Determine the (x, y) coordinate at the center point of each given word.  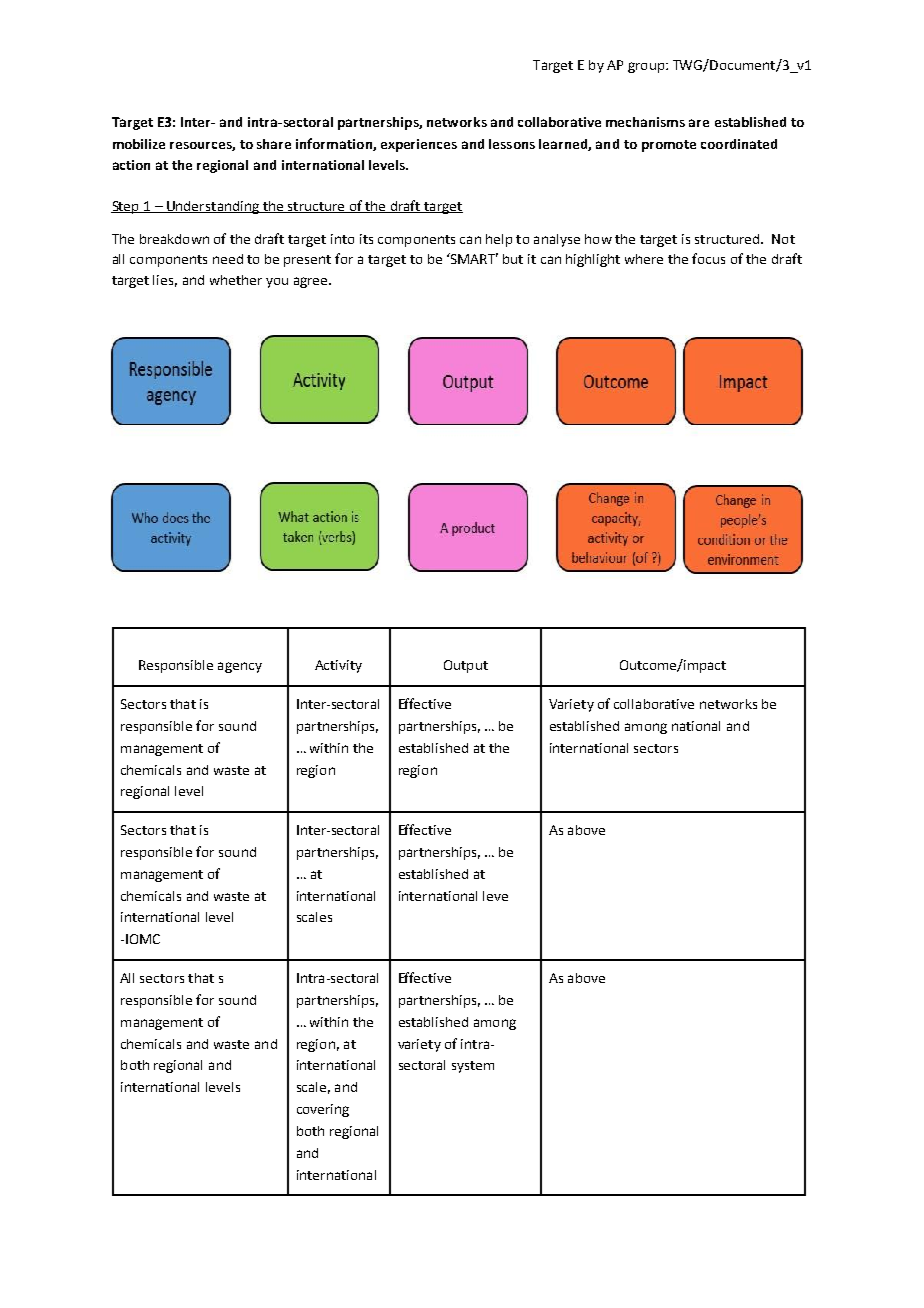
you (277, 283)
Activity (338, 666)
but (513, 259)
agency (240, 667)
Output (466, 666)
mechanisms (645, 122)
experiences (419, 145)
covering (323, 1110)
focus (708, 258)
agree (312, 282)
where (644, 259)
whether (236, 280)
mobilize (139, 144)
